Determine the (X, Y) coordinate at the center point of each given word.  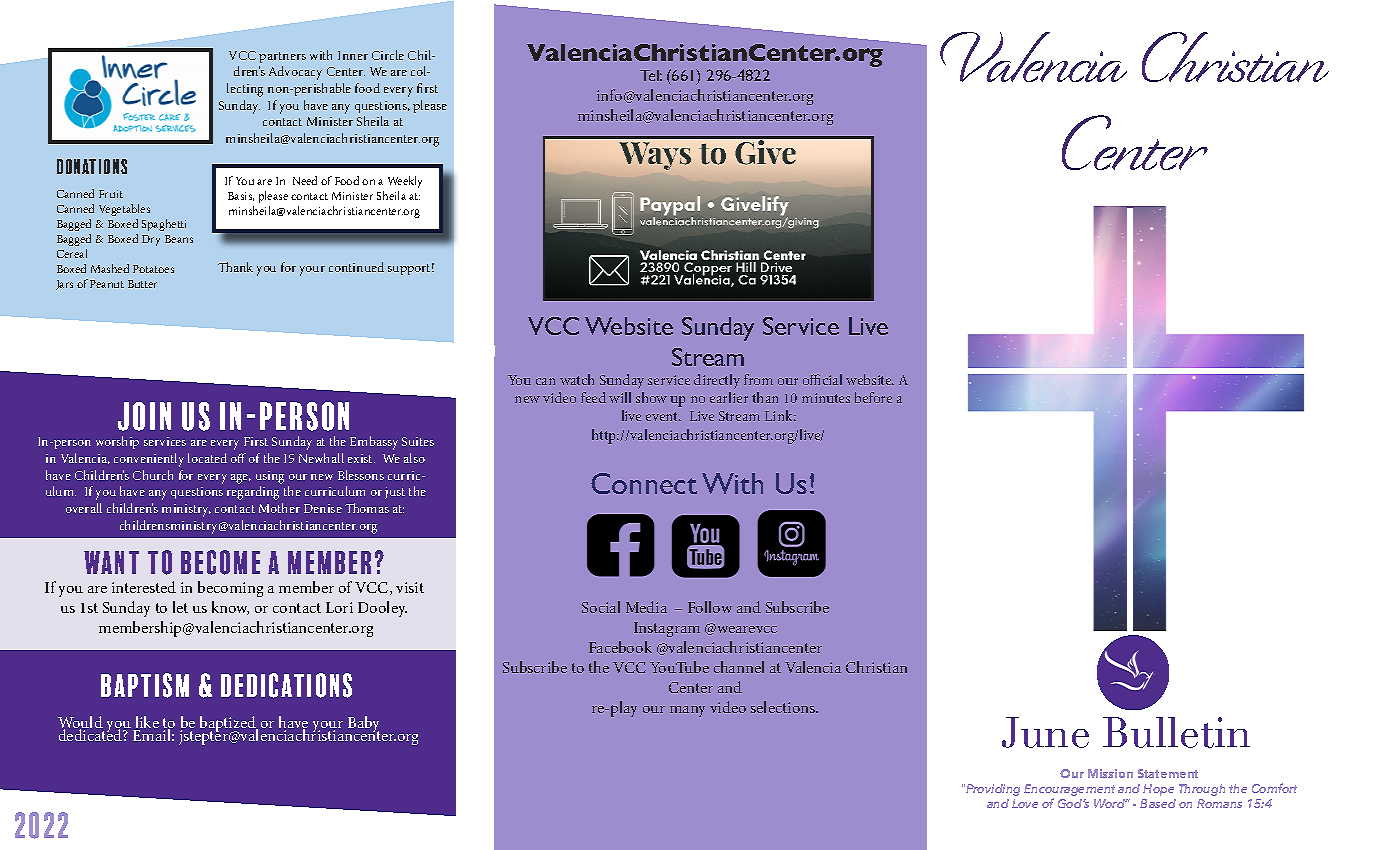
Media (646, 607)
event (663, 416)
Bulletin (1176, 732)
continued (356, 267)
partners (282, 57)
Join (144, 416)
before (873, 397)
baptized (227, 725)
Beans (179, 239)
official (822, 379)
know (230, 608)
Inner (353, 55)
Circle (388, 55)
